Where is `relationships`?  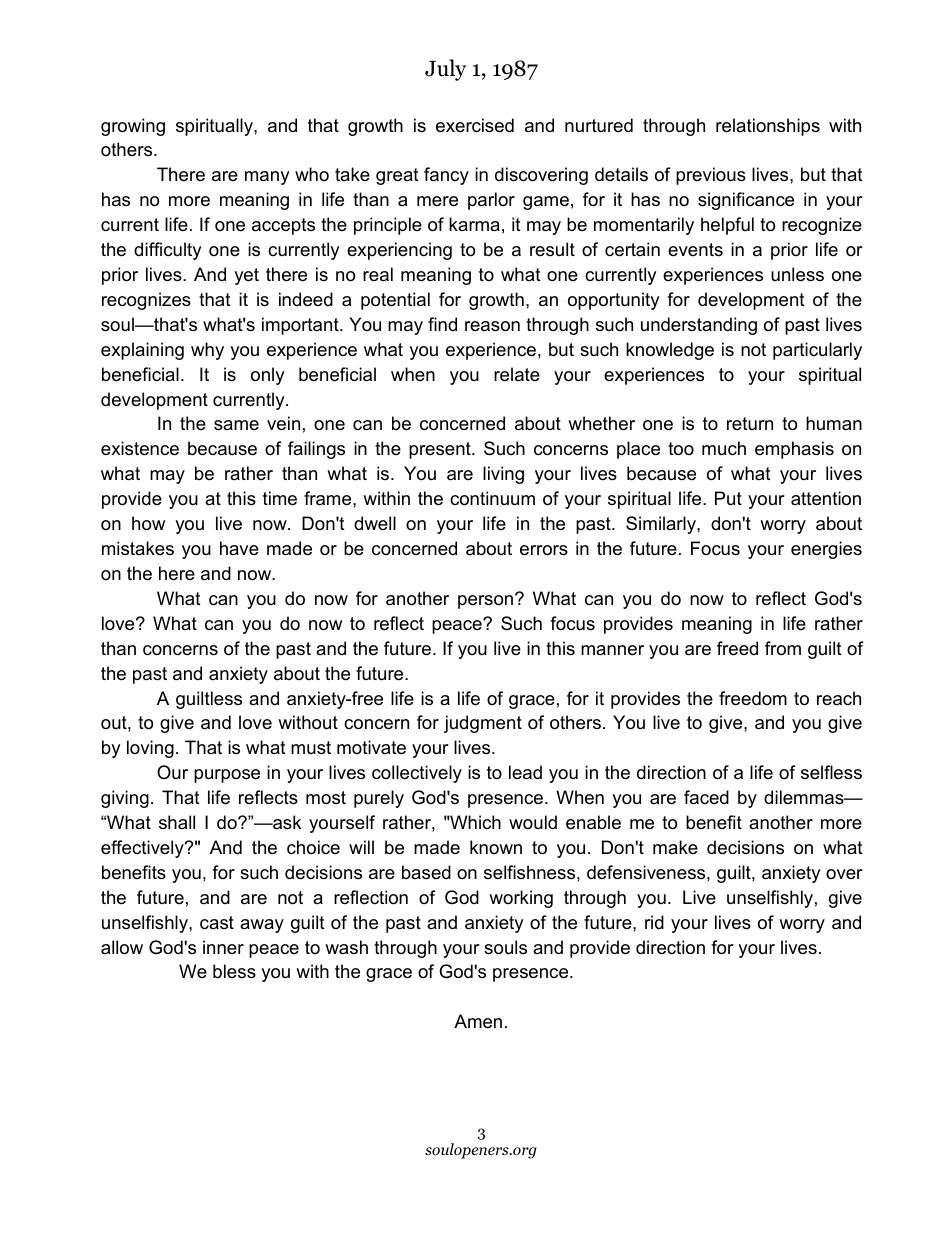 relationships is located at coordinates (768, 127).
